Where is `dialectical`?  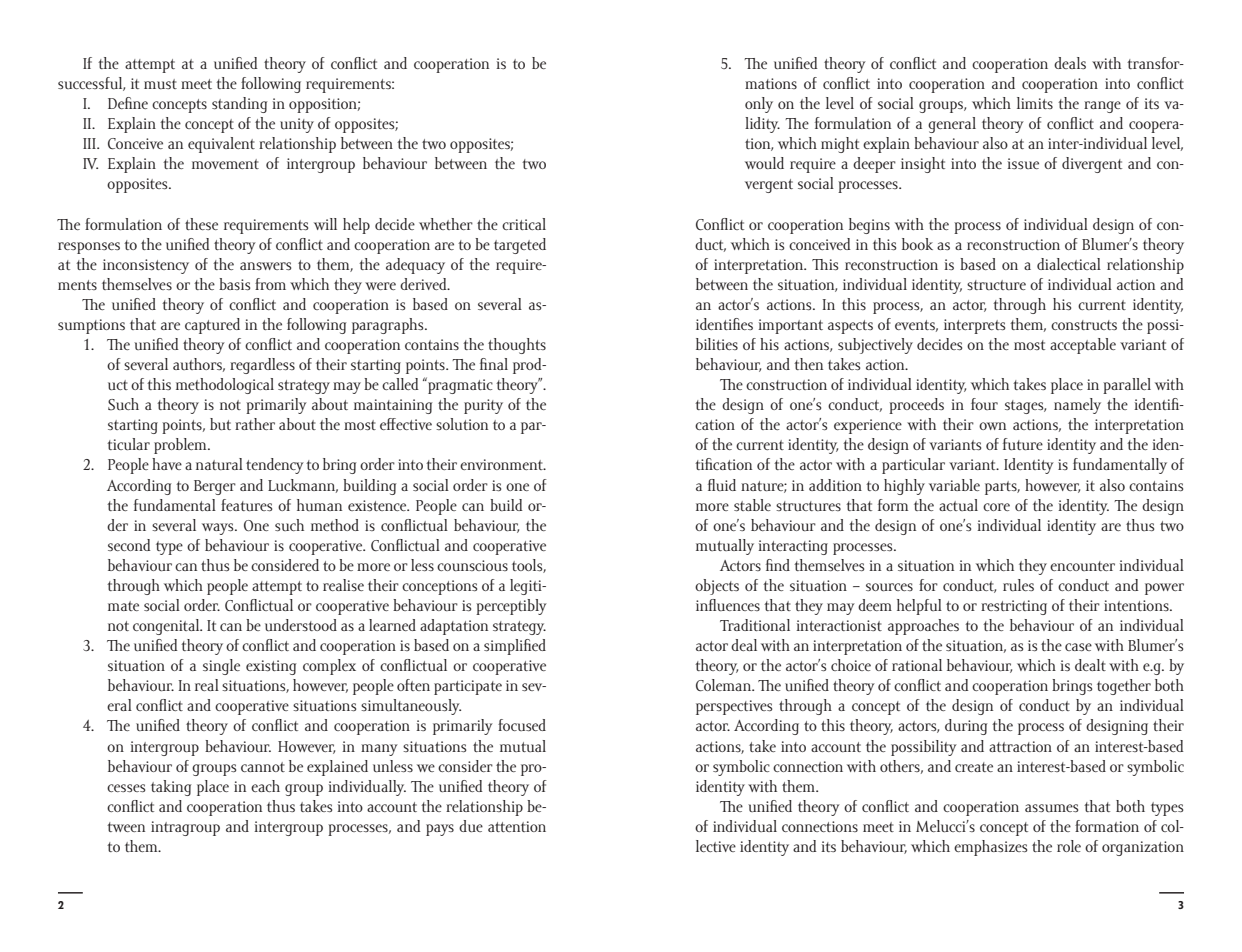
dialectical is located at coordinates (1069, 264).
